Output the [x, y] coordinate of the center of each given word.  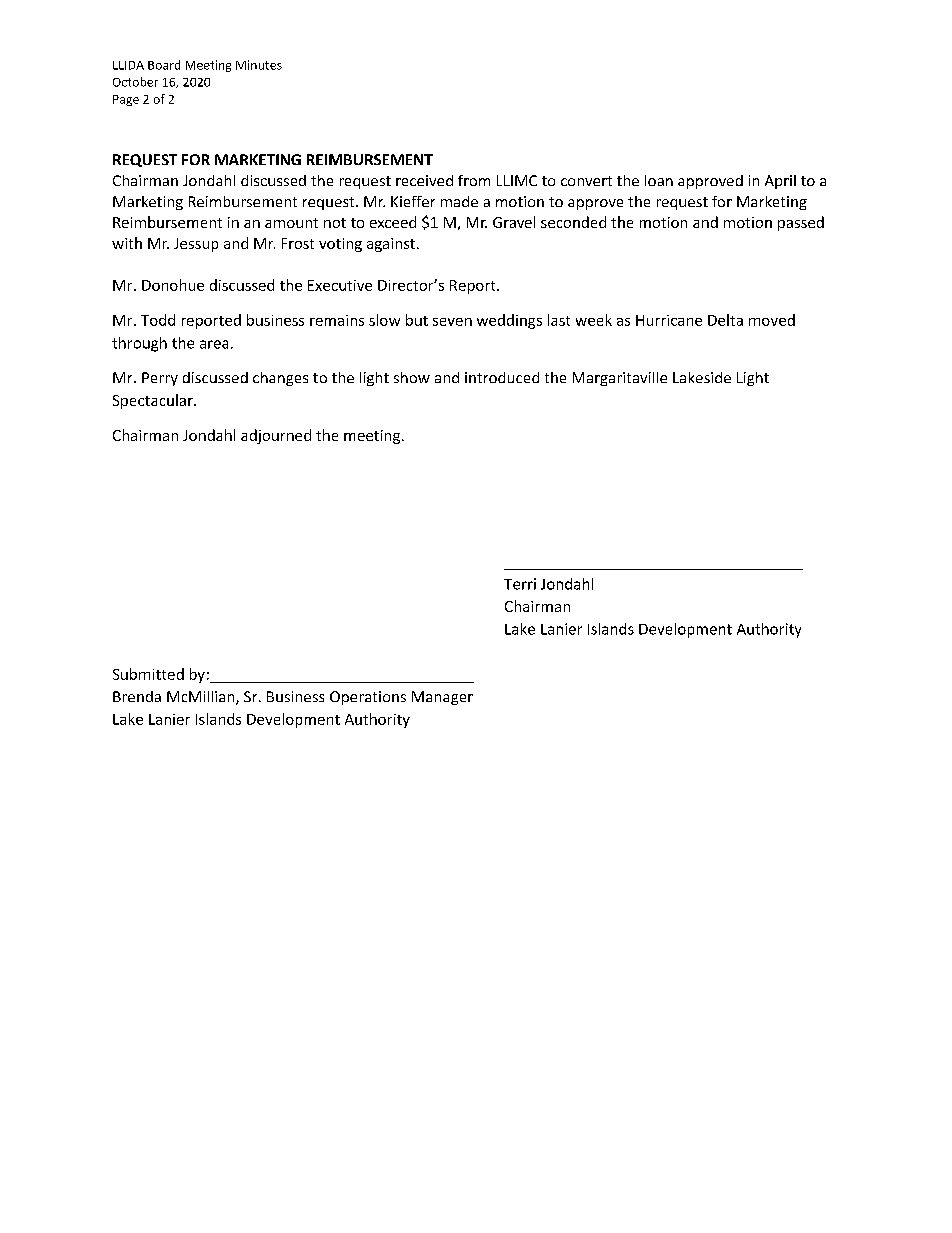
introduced [502, 377]
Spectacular [154, 401]
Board [164, 65]
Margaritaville [620, 379]
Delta [725, 320]
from [474, 180]
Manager [442, 698]
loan [659, 180]
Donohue [173, 285]
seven [452, 322]
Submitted [148, 674]
